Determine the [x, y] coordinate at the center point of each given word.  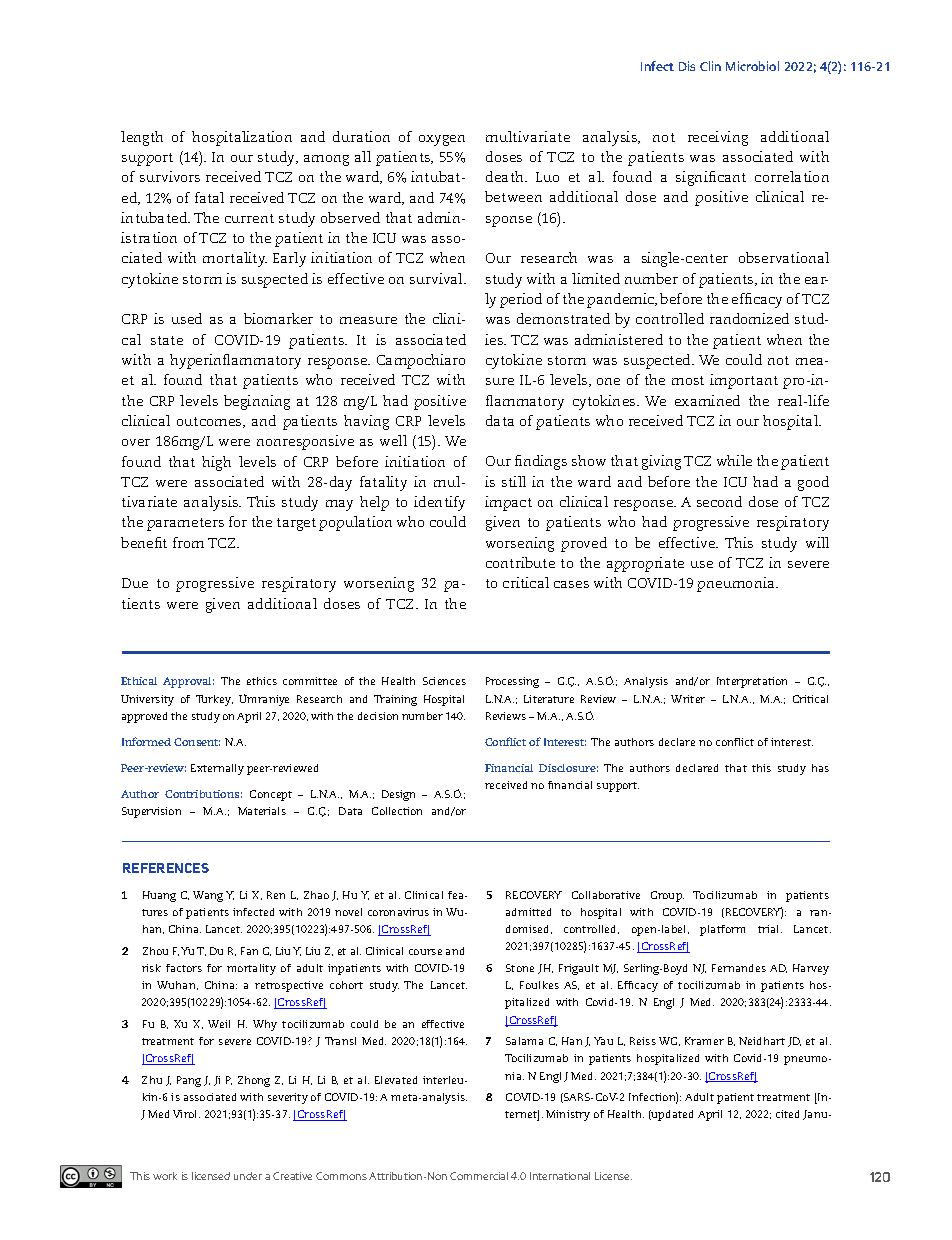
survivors [170, 176]
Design [398, 795]
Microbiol [752, 66]
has [820, 768]
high [216, 463]
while [734, 460]
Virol [186, 1114]
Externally [217, 769]
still [514, 481]
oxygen [442, 140]
